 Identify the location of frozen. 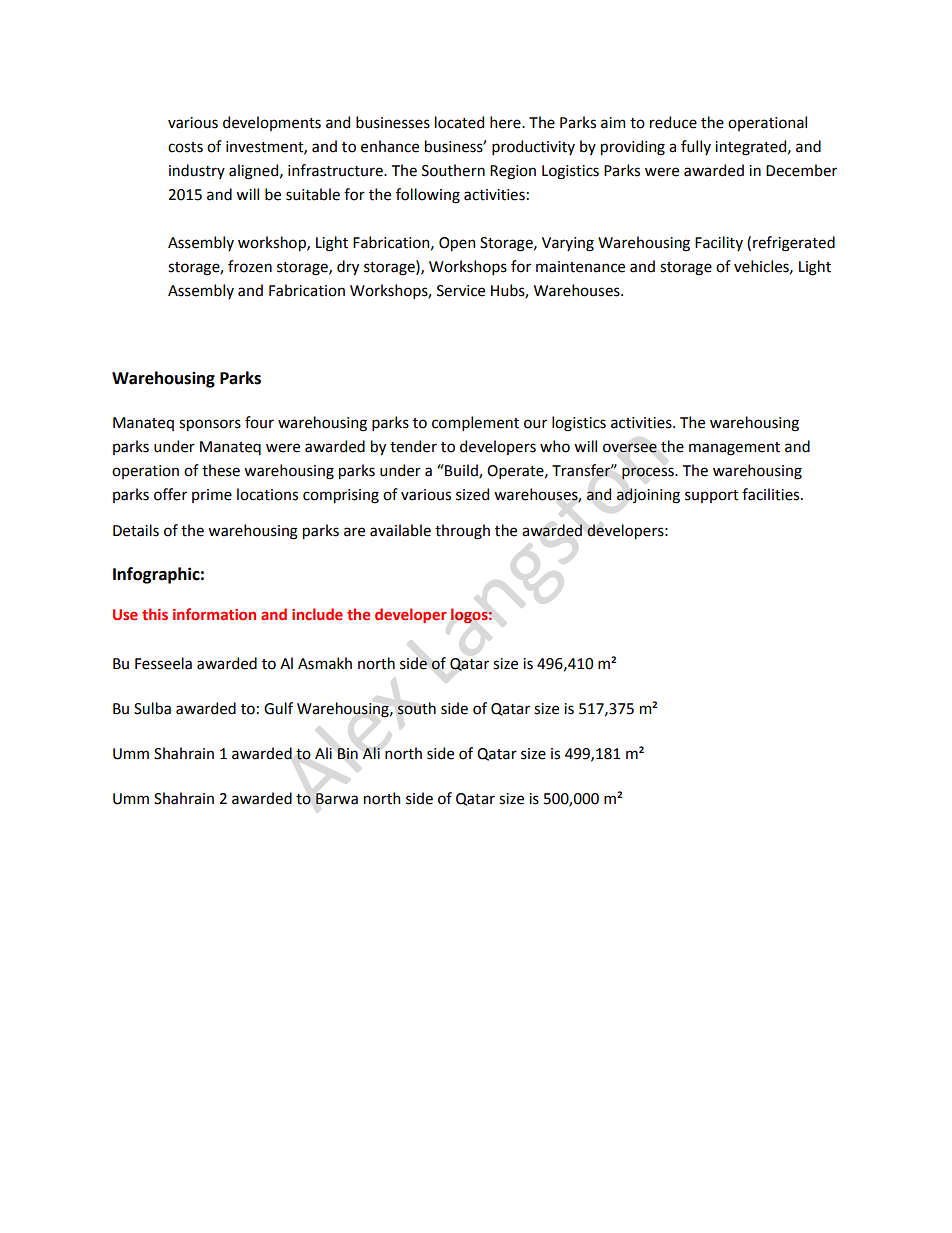
(250, 266).
